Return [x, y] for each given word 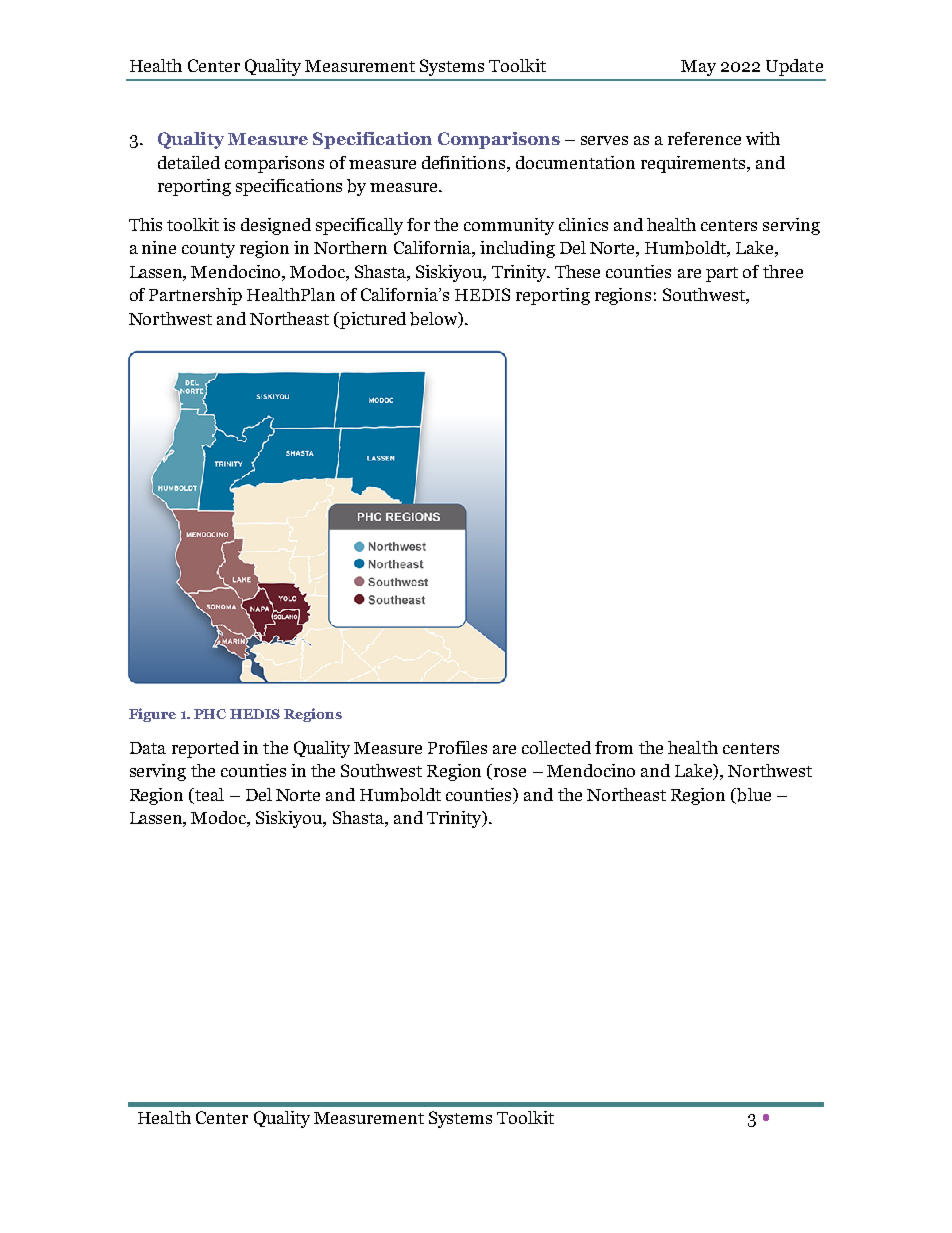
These [577, 271]
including [517, 249]
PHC [210, 714]
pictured [372, 320]
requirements [694, 164]
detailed [189, 162]
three [783, 271]
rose [510, 772]
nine [159, 247]
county [208, 250]
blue [753, 796]
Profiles [457, 747]
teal [208, 794]
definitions [465, 162]
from [614, 747]
